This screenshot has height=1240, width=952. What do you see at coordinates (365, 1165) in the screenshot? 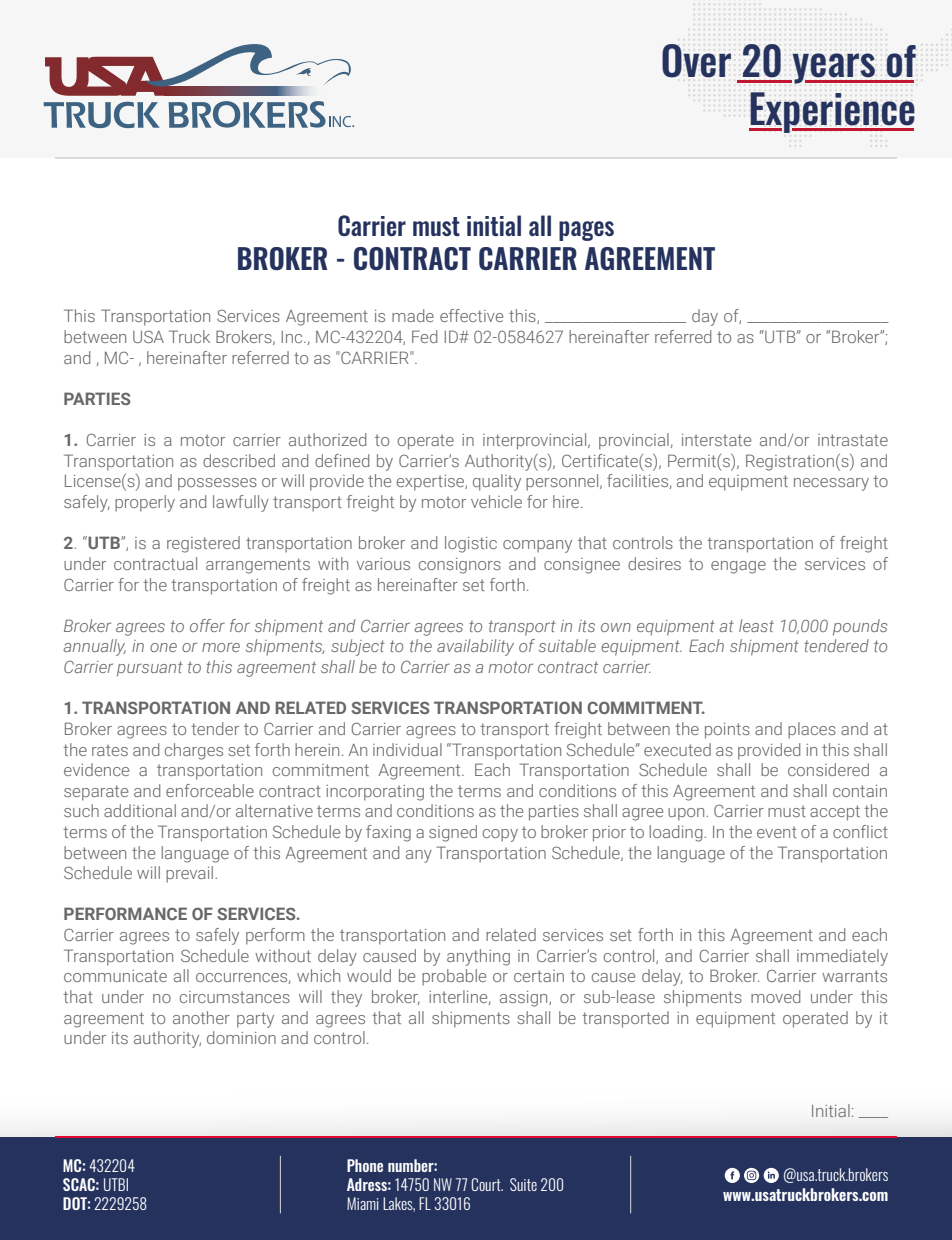
I see `Phone` at bounding box center [365, 1165].
